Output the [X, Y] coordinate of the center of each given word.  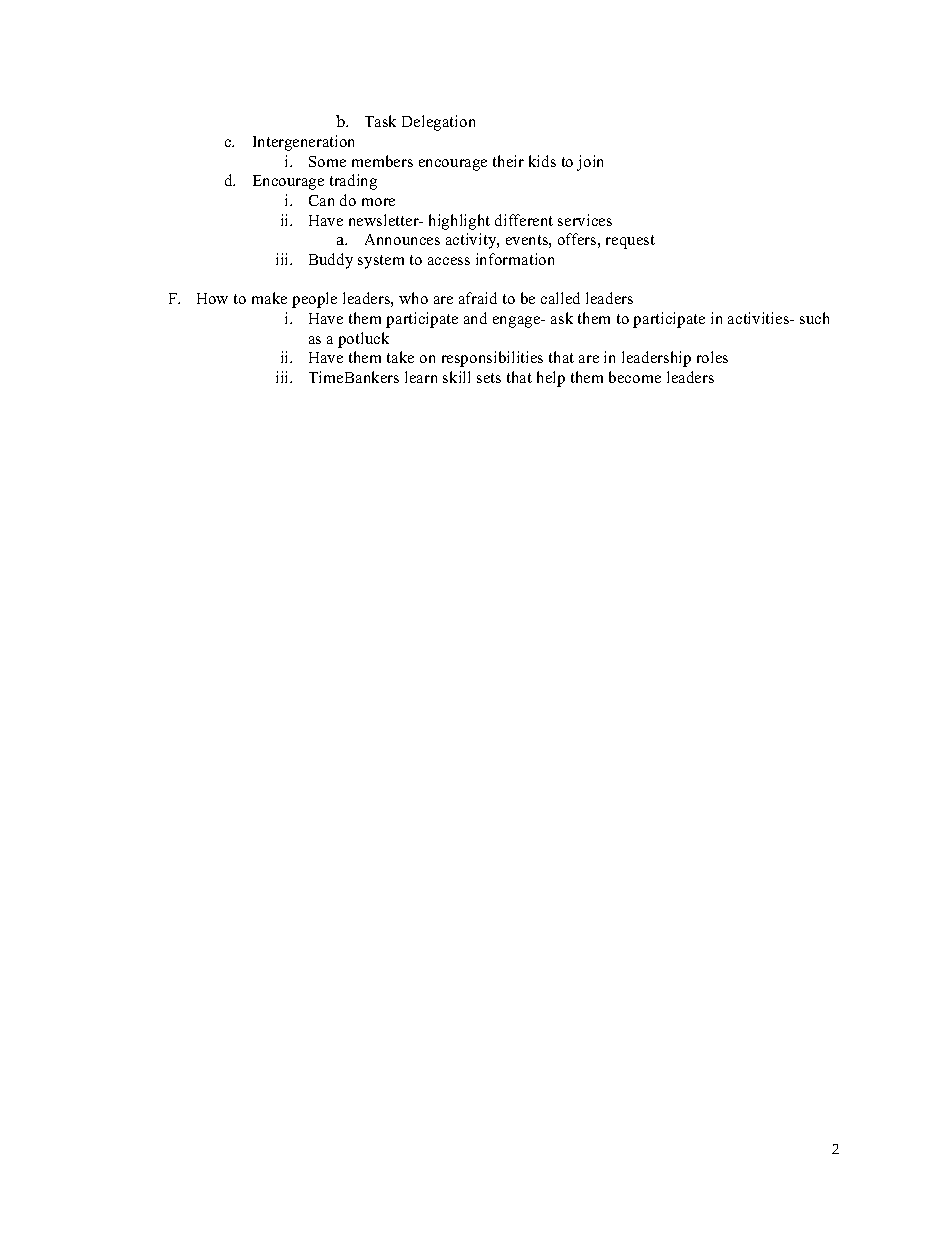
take [400, 357]
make [269, 298]
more [378, 202]
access [449, 261]
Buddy [331, 261]
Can [321, 200]
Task [380, 121]
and [475, 318]
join [590, 163]
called [560, 298]
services [585, 220]
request [630, 242]
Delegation [438, 123]
